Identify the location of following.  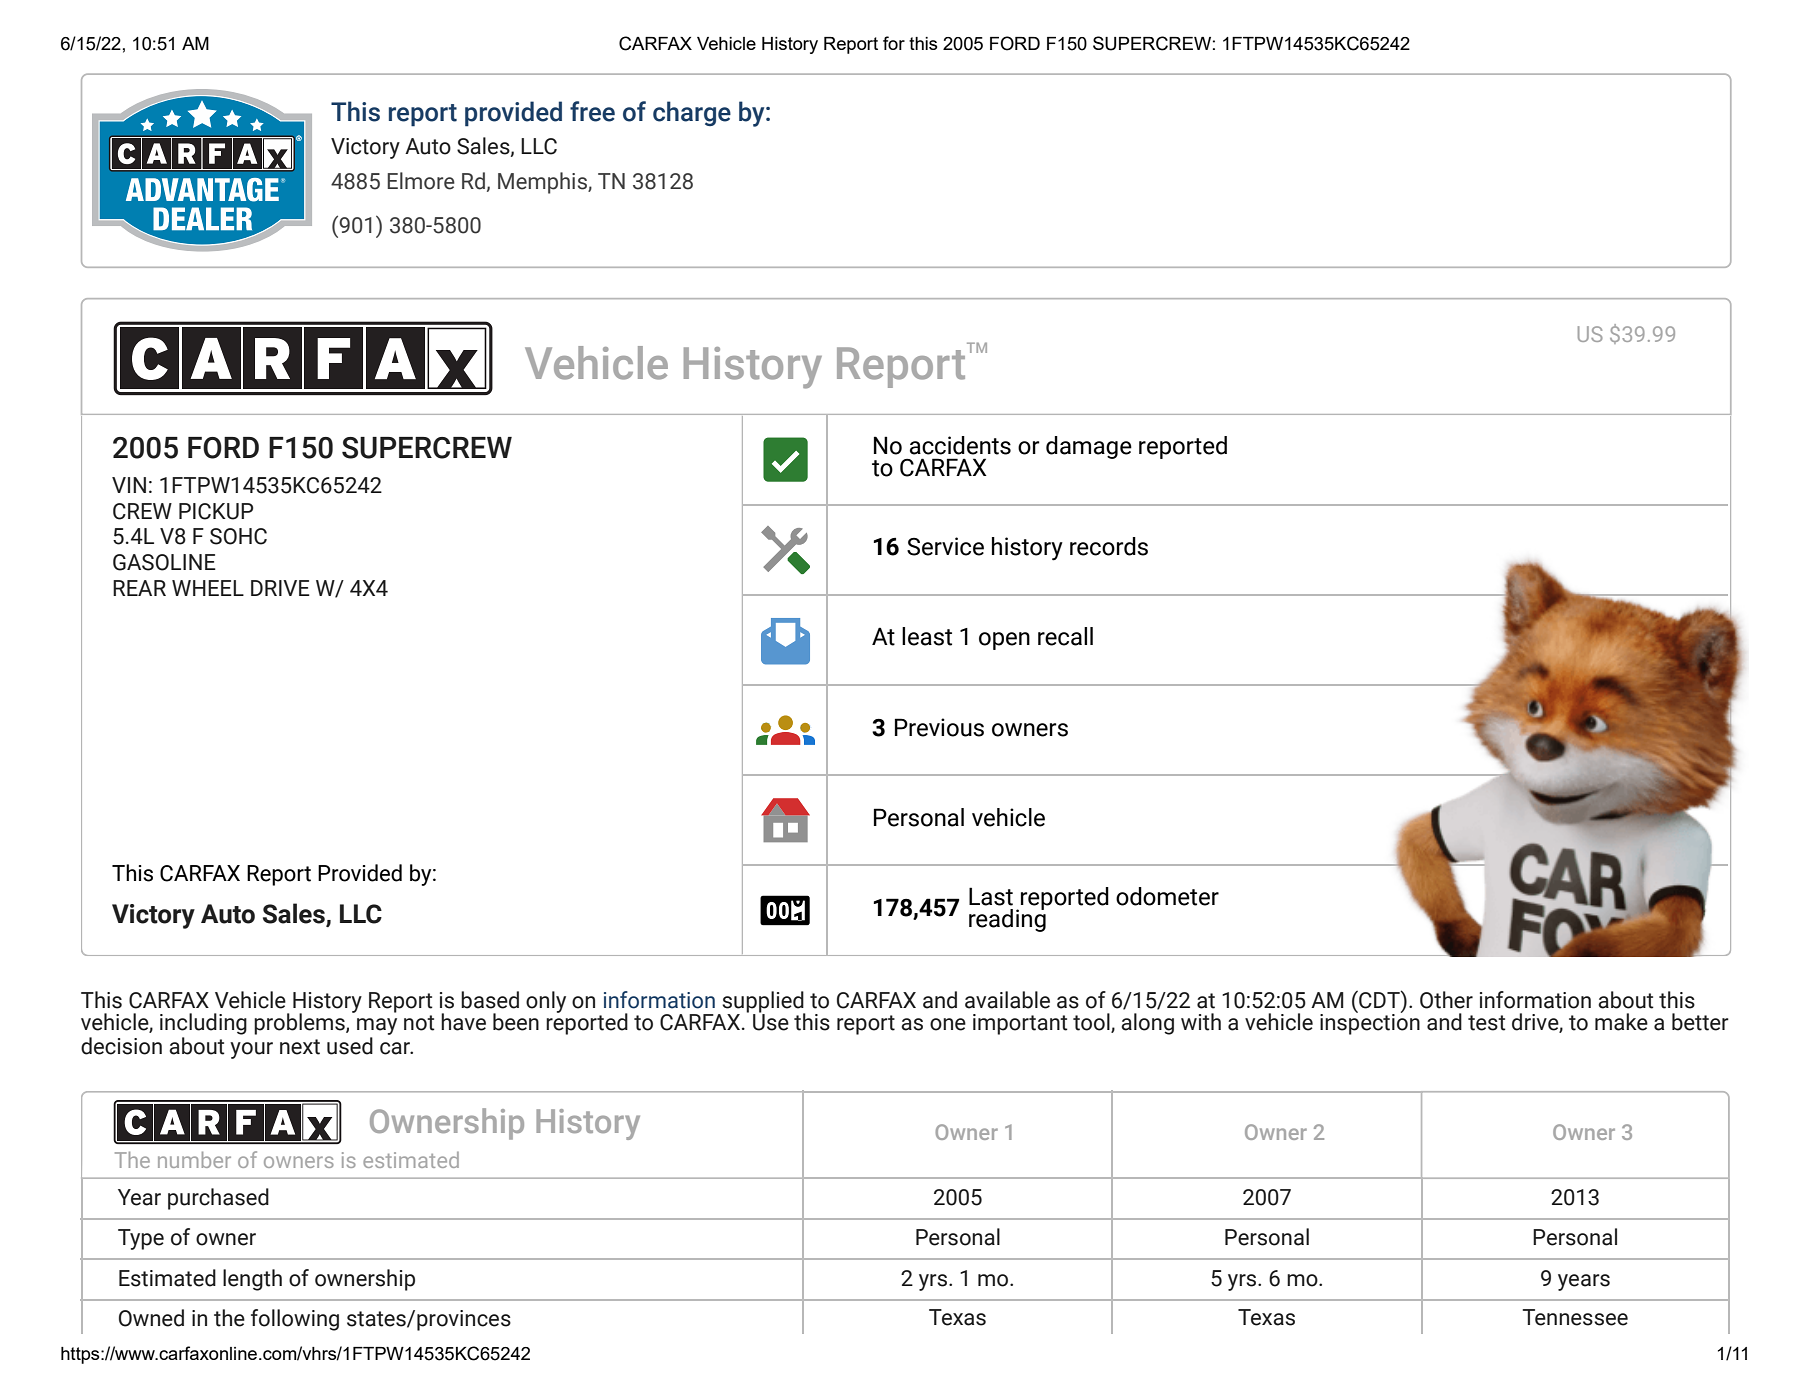
(295, 1320).
